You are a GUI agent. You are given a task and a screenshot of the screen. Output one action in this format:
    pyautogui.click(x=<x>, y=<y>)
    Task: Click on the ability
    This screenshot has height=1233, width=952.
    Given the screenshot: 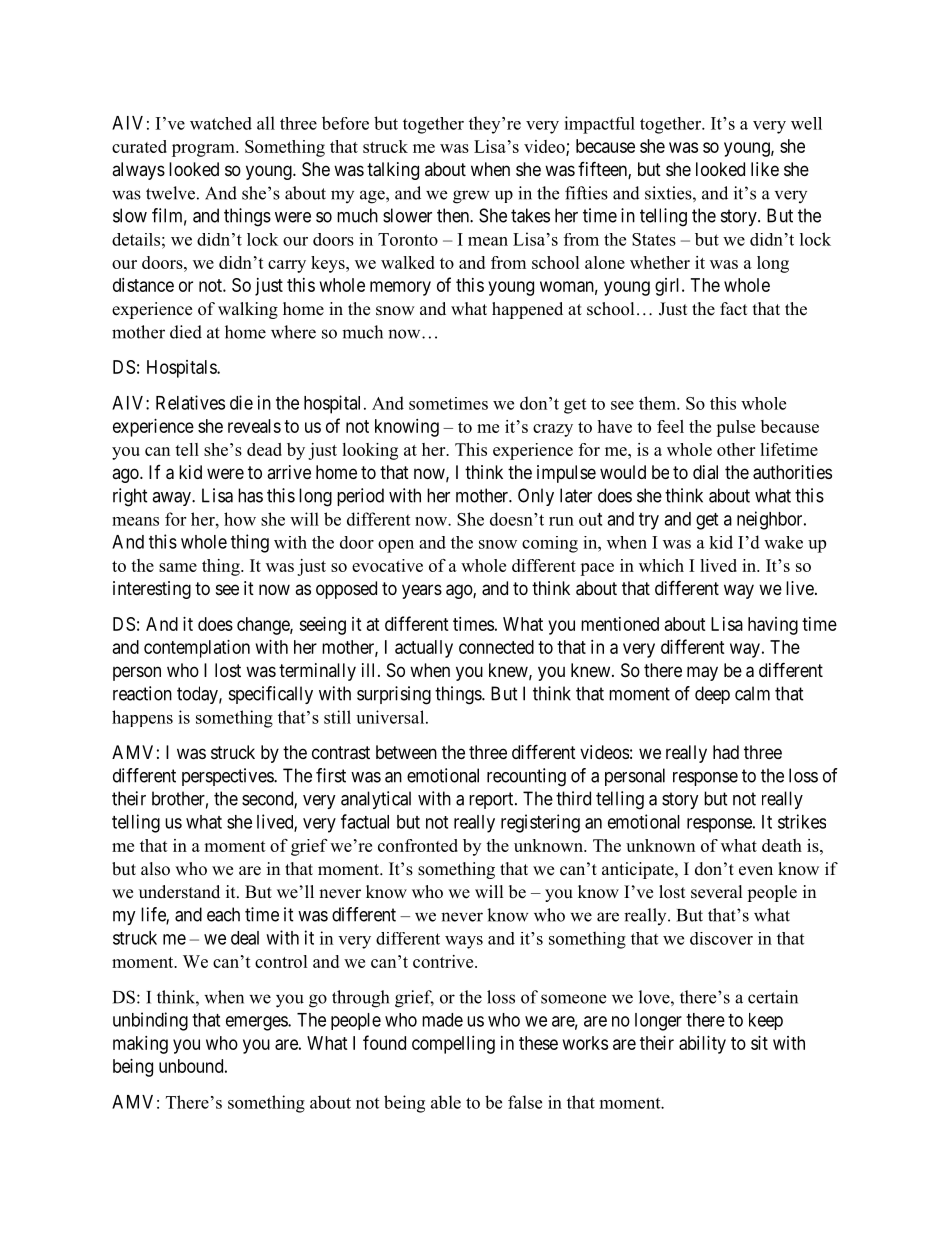 What is the action you would take?
    pyautogui.click(x=702, y=1045)
